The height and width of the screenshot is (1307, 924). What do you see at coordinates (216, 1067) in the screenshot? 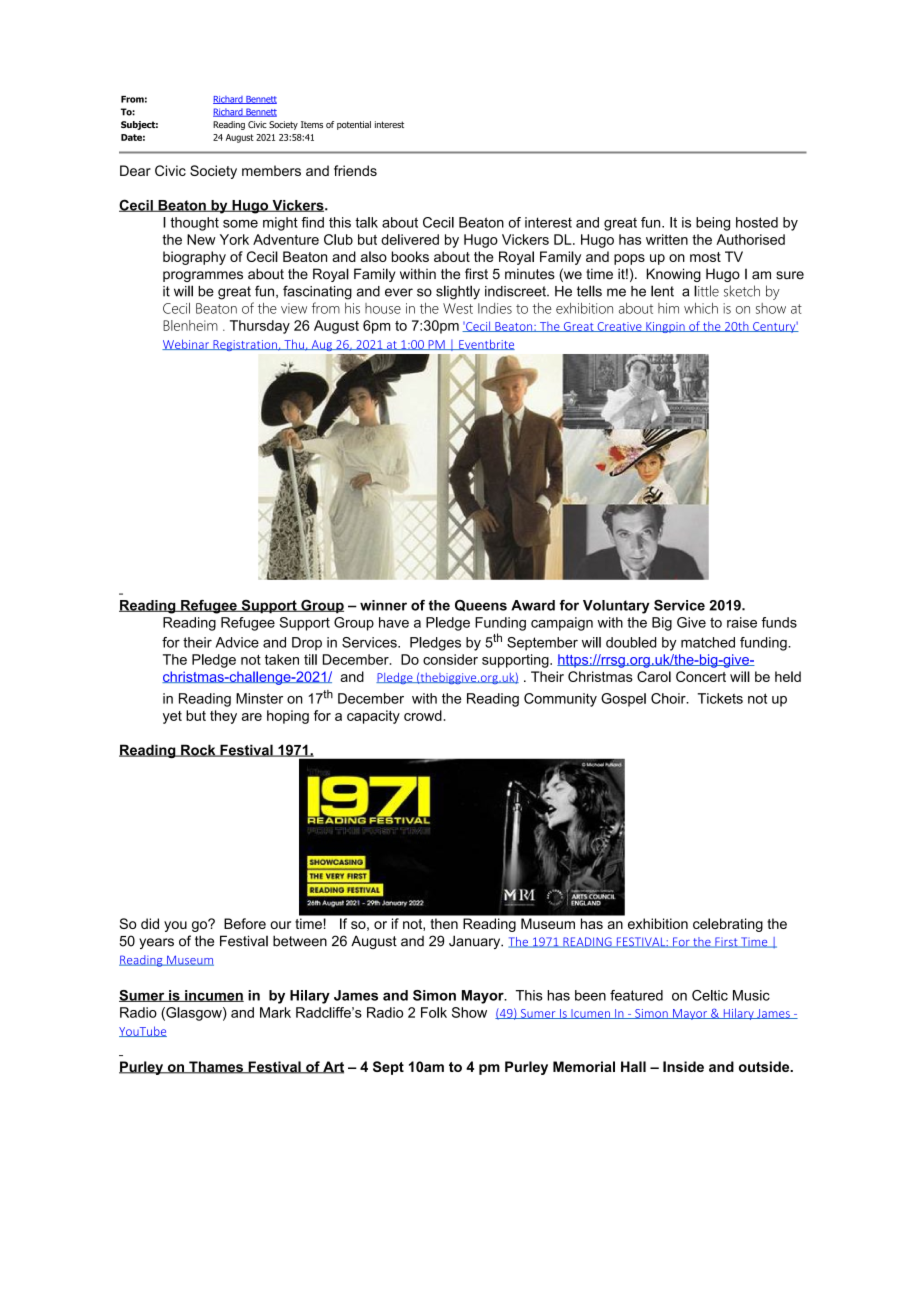
I see `Thames` at bounding box center [216, 1067].
